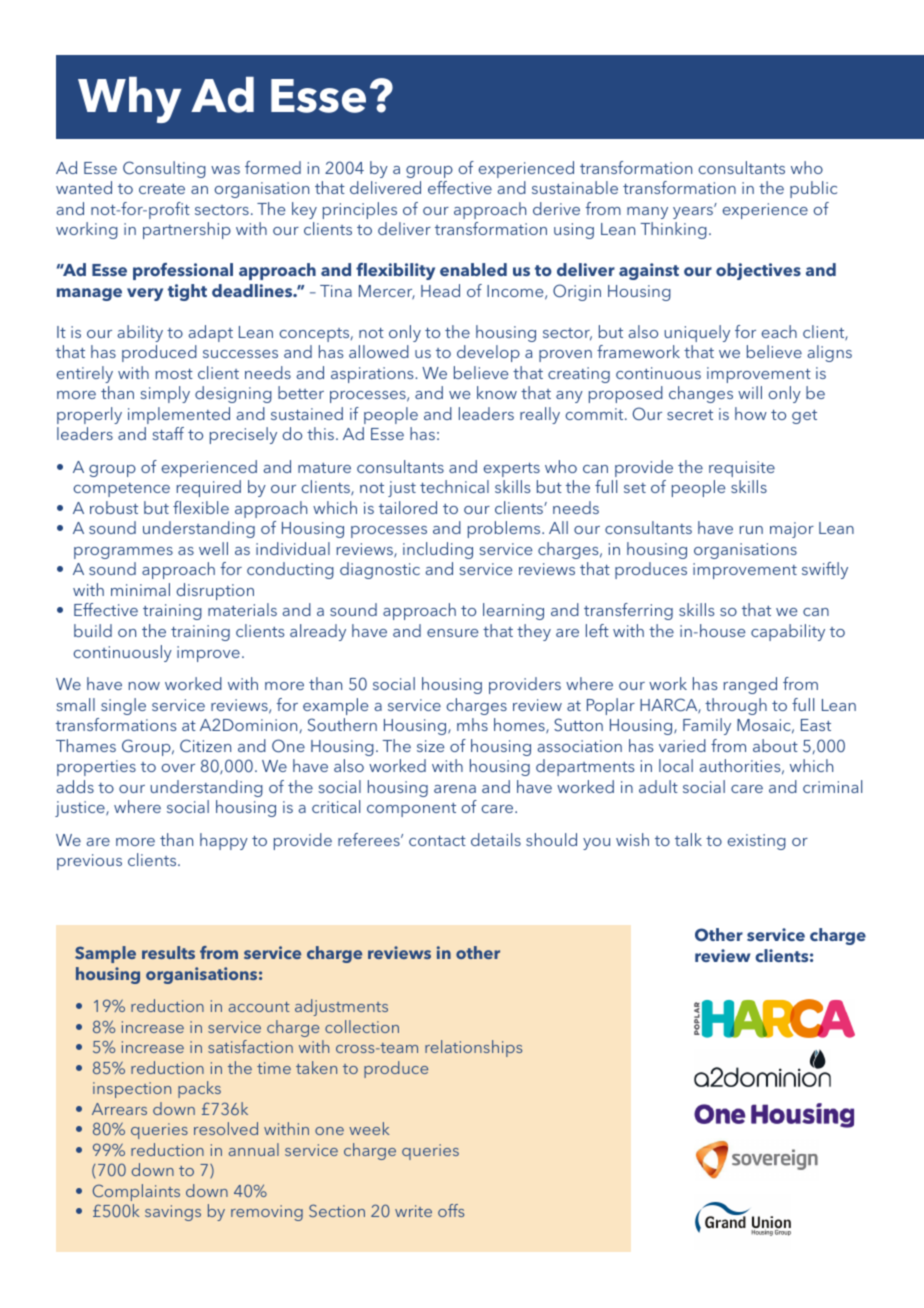  What do you see at coordinates (136, 1192) in the document?
I see `Complaints` at bounding box center [136, 1192].
